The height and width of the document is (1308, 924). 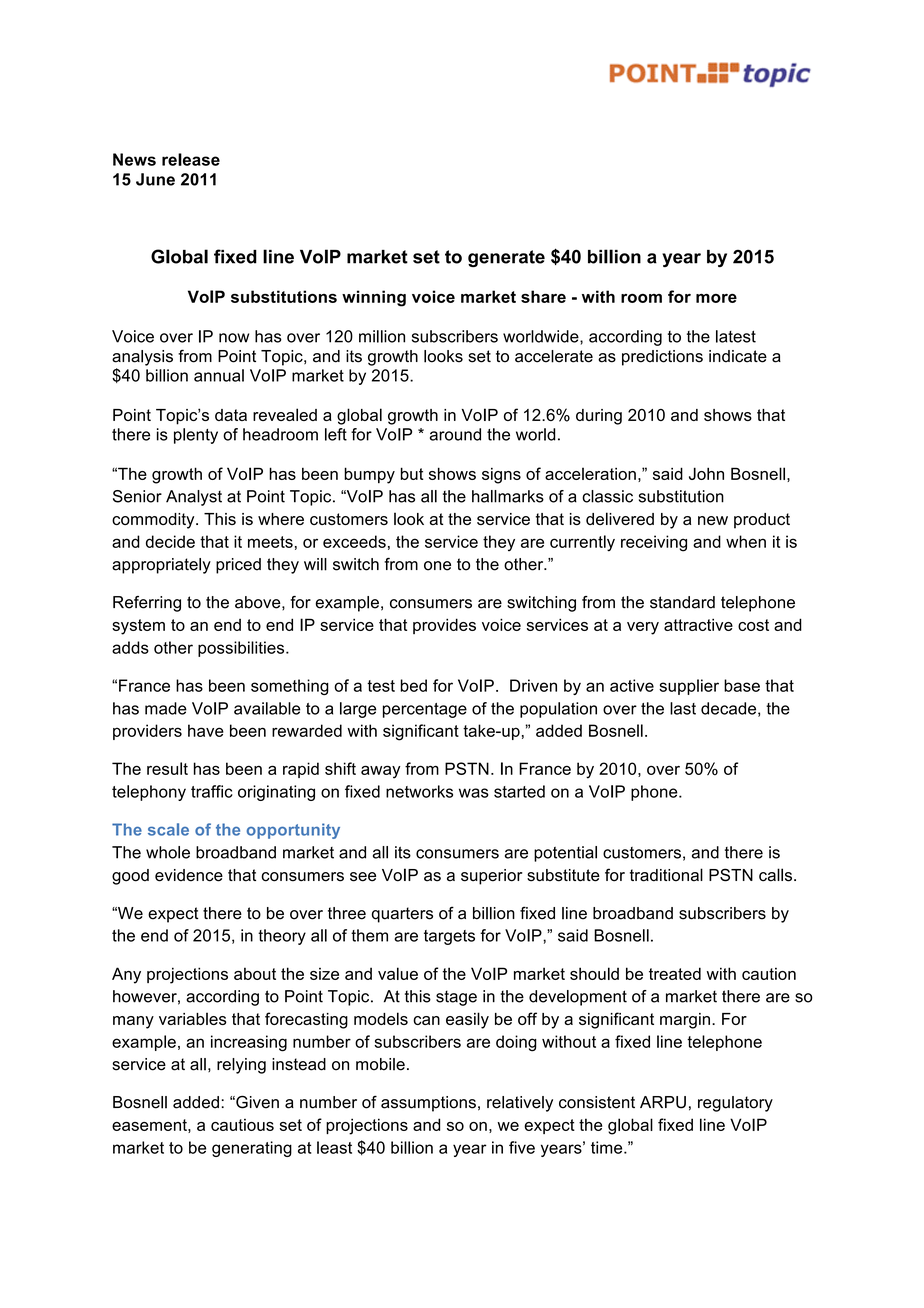 I want to click on around, so click(x=455, y=434).
